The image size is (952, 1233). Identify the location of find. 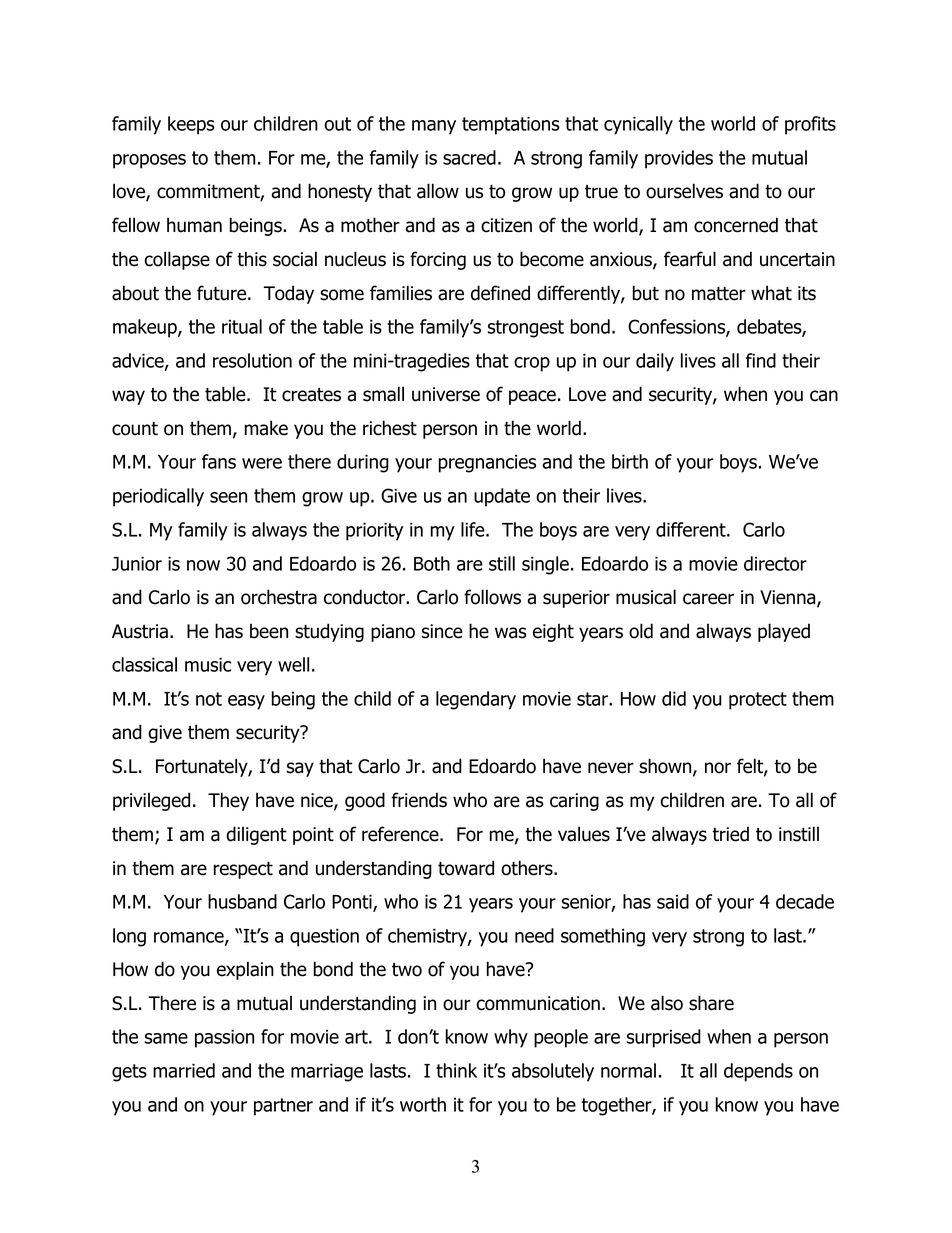
(761, 360).
